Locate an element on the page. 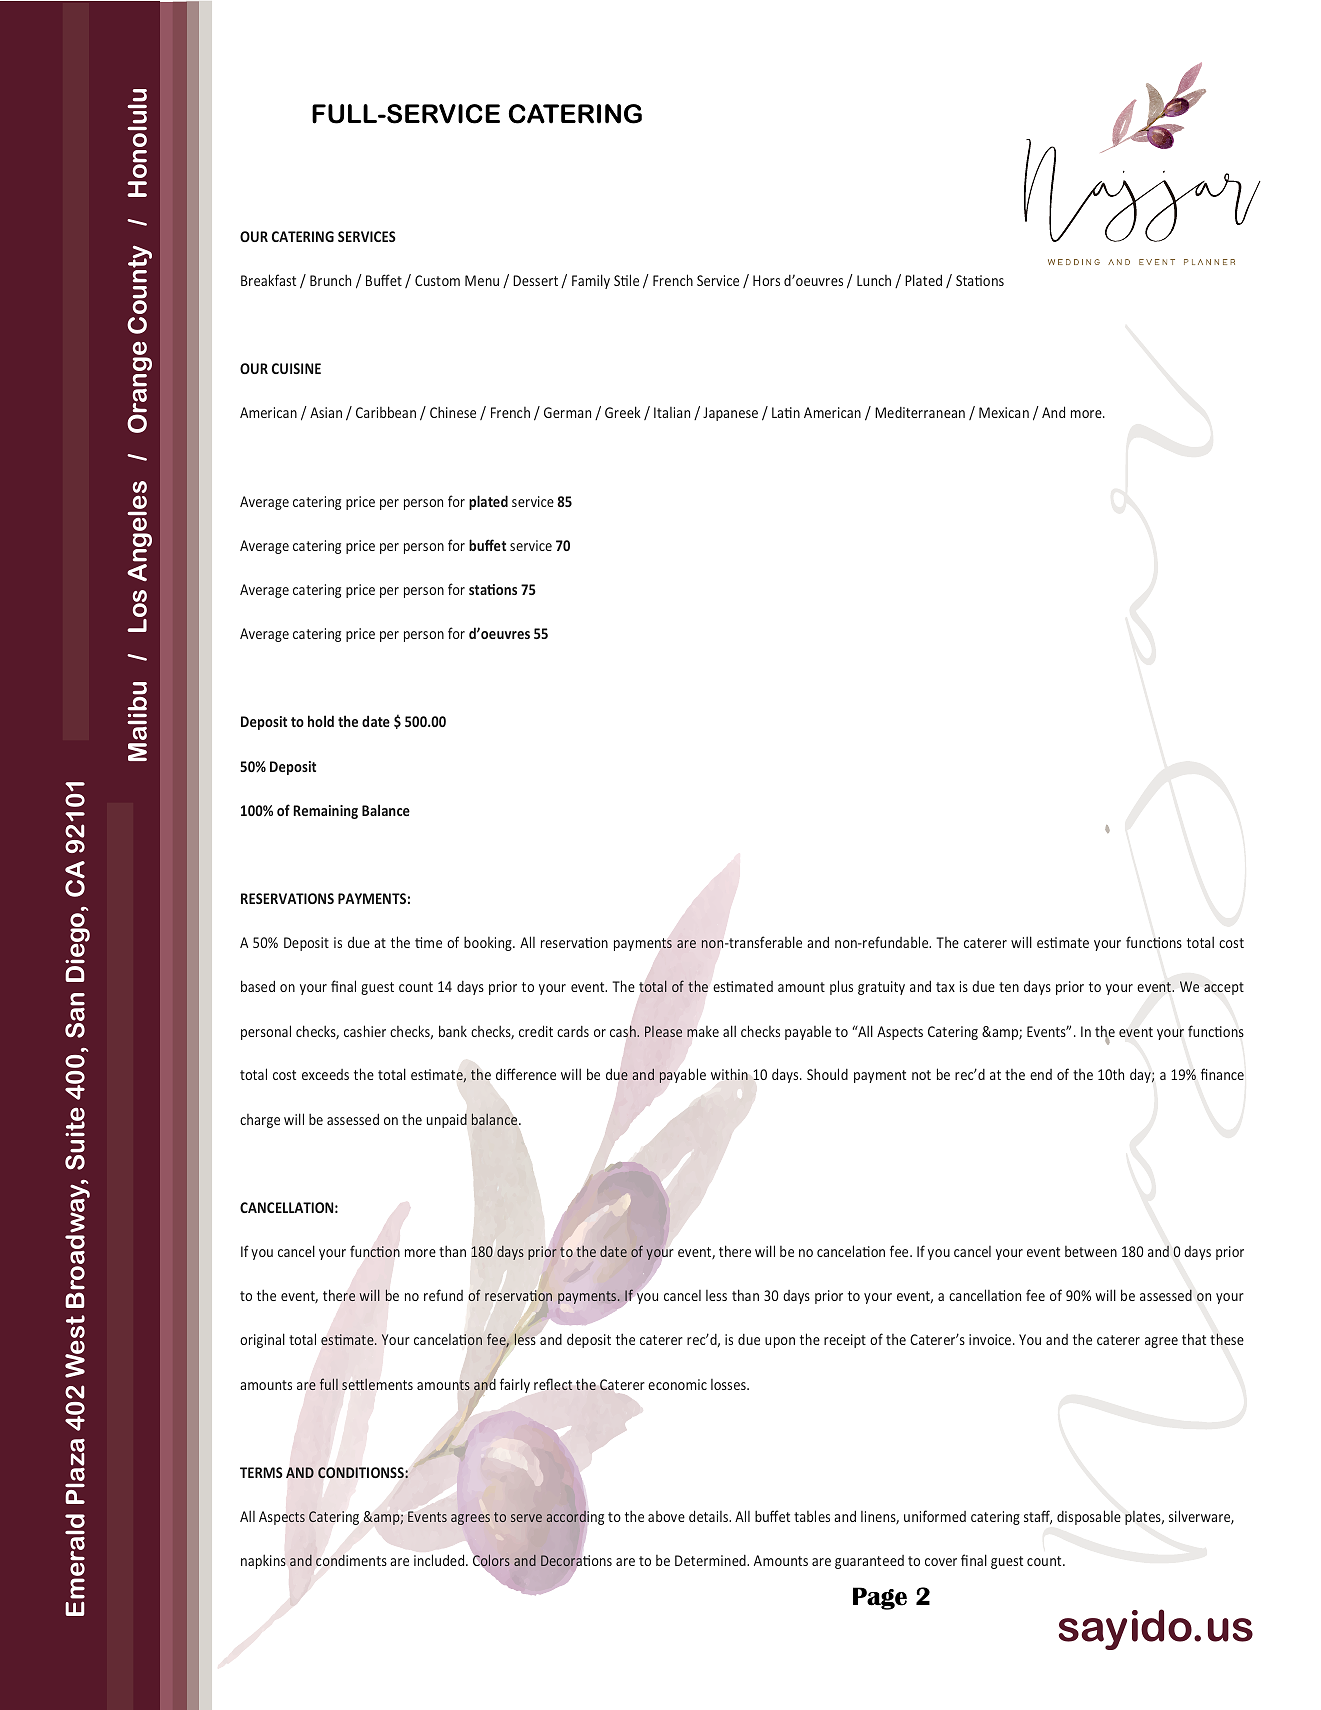  Hors is located at coordinates (766, 280).
